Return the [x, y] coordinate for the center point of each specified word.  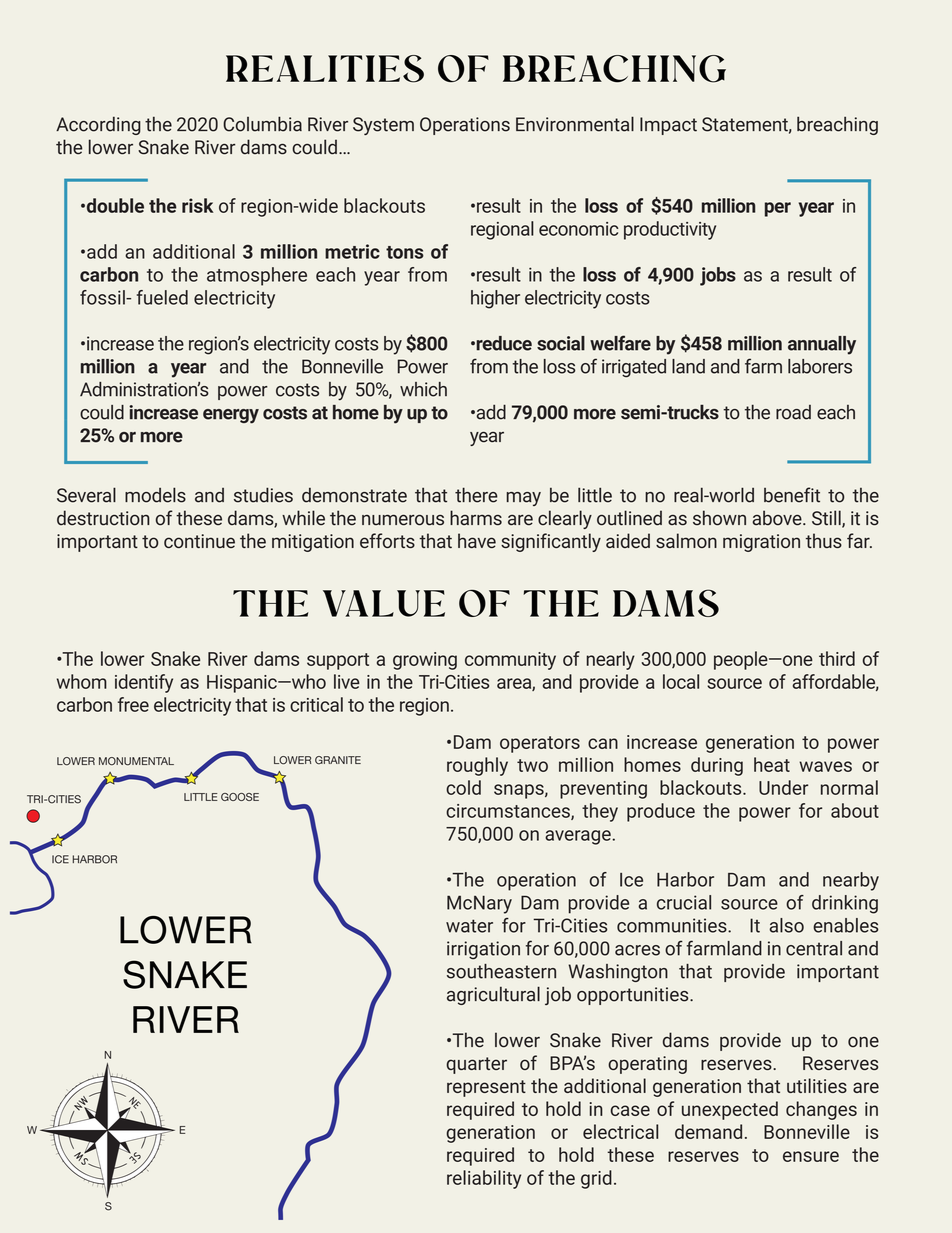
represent [486, 1088]
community [510, 661]
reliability [484, 1179]
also [787, 925]
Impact [668, 126]
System [383, 126]
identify [144, 683]
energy [231, 416]
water [469, 926]
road [793, 412]
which [423, 389]
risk [198, 205]
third [837, 658]
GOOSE [240, 797]
